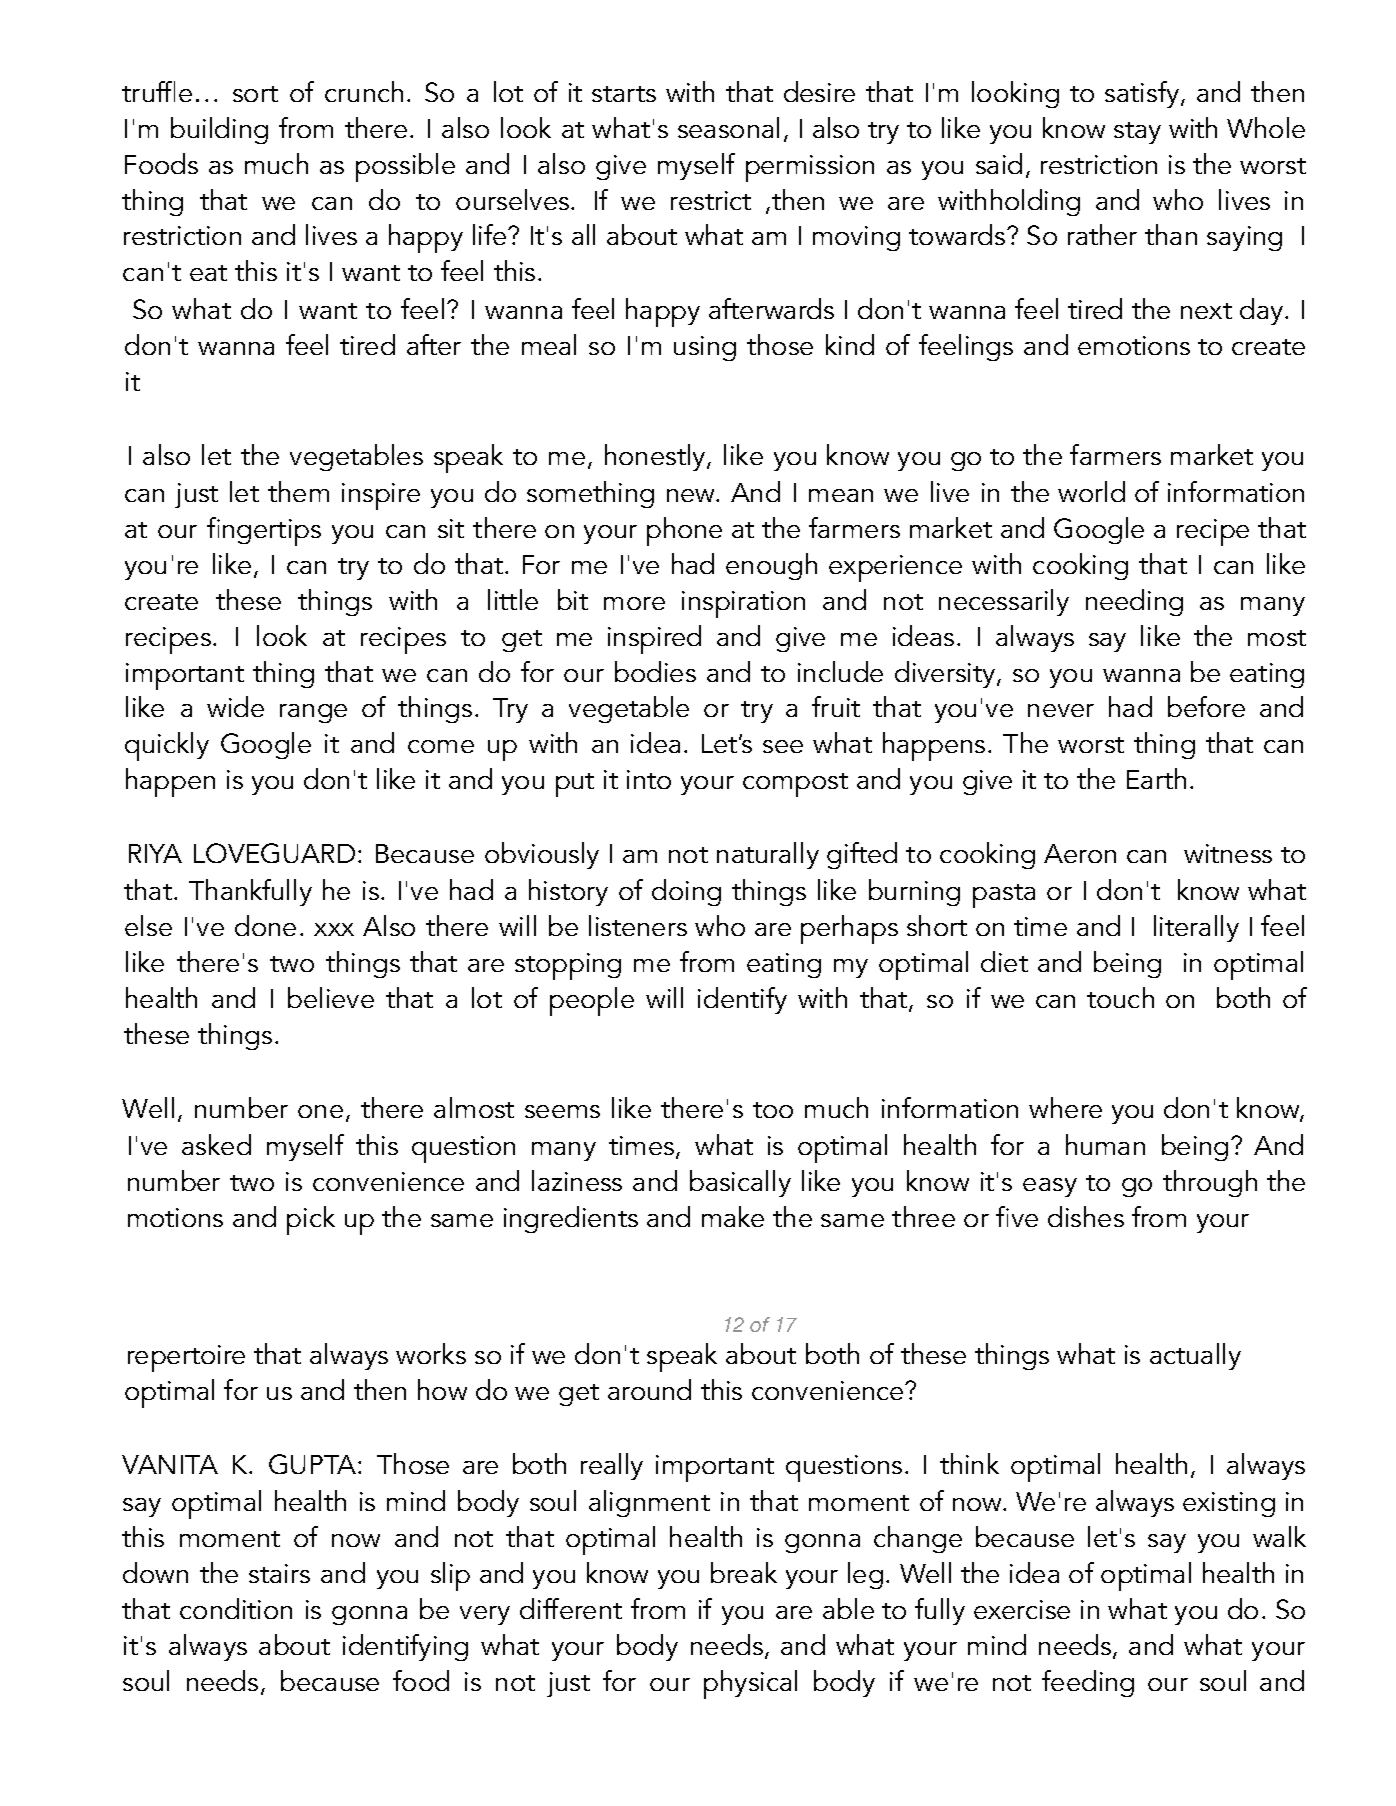 Image resolution: width=1396 pixels, height=1806 pixels. What do you see at coordinates (311, 1220) in the image?
I see `pick` at bounding box center [311, 1220].
